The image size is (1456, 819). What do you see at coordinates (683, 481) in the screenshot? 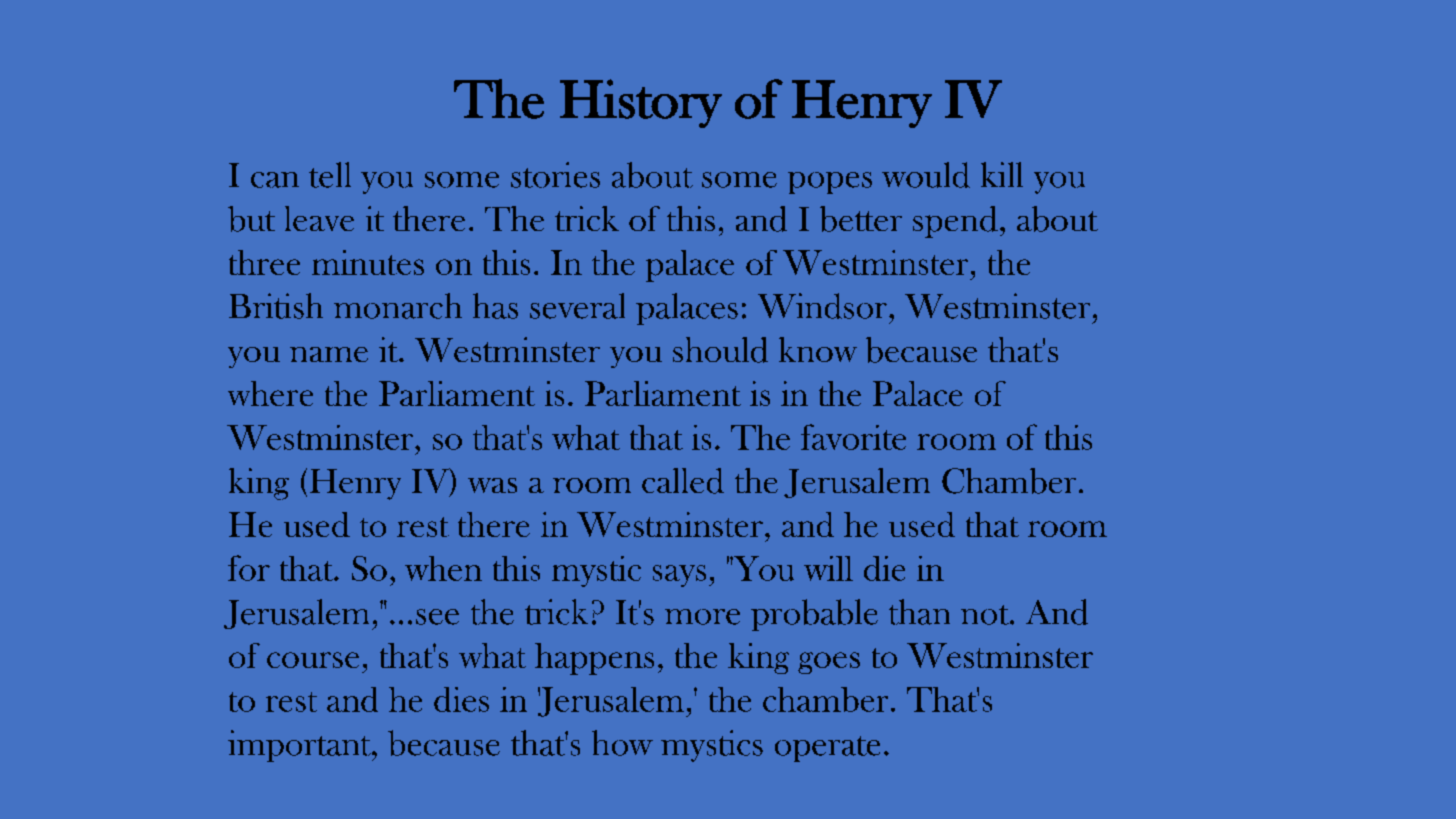
I see `called` at bounding box center [683, 481].
